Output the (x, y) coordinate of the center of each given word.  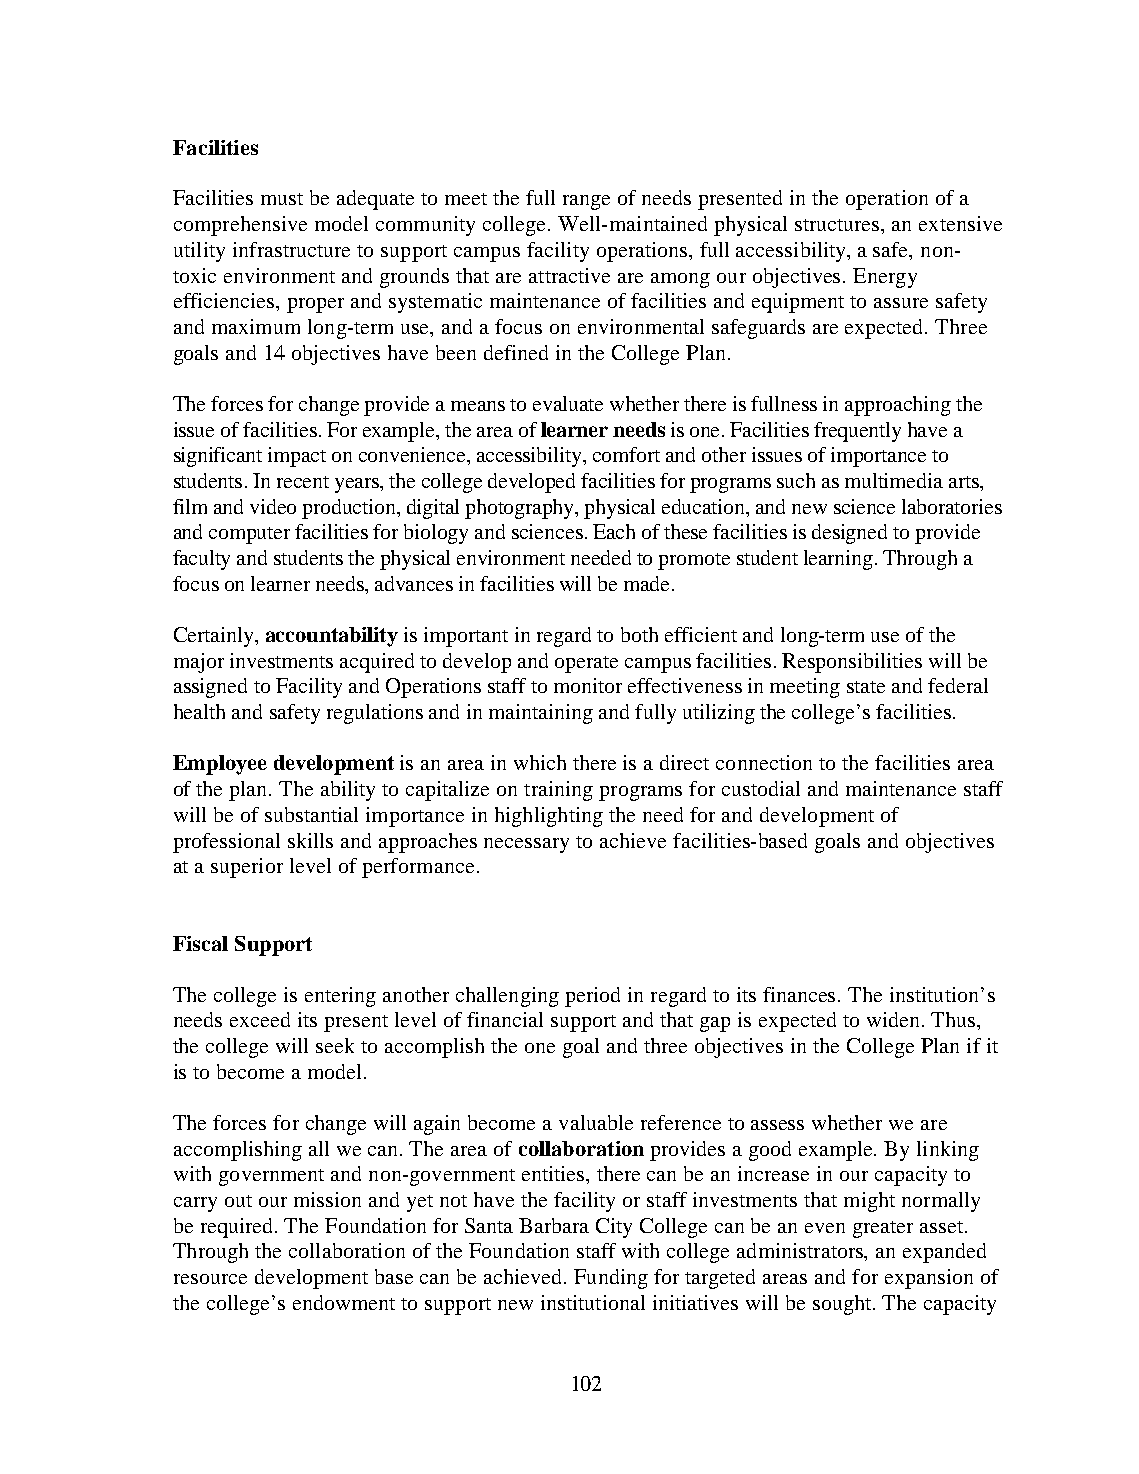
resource (210, 1279)
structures (838, 225)
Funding (611, 1279)
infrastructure (291, 249)
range (586, 202)
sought (843, 1305)
